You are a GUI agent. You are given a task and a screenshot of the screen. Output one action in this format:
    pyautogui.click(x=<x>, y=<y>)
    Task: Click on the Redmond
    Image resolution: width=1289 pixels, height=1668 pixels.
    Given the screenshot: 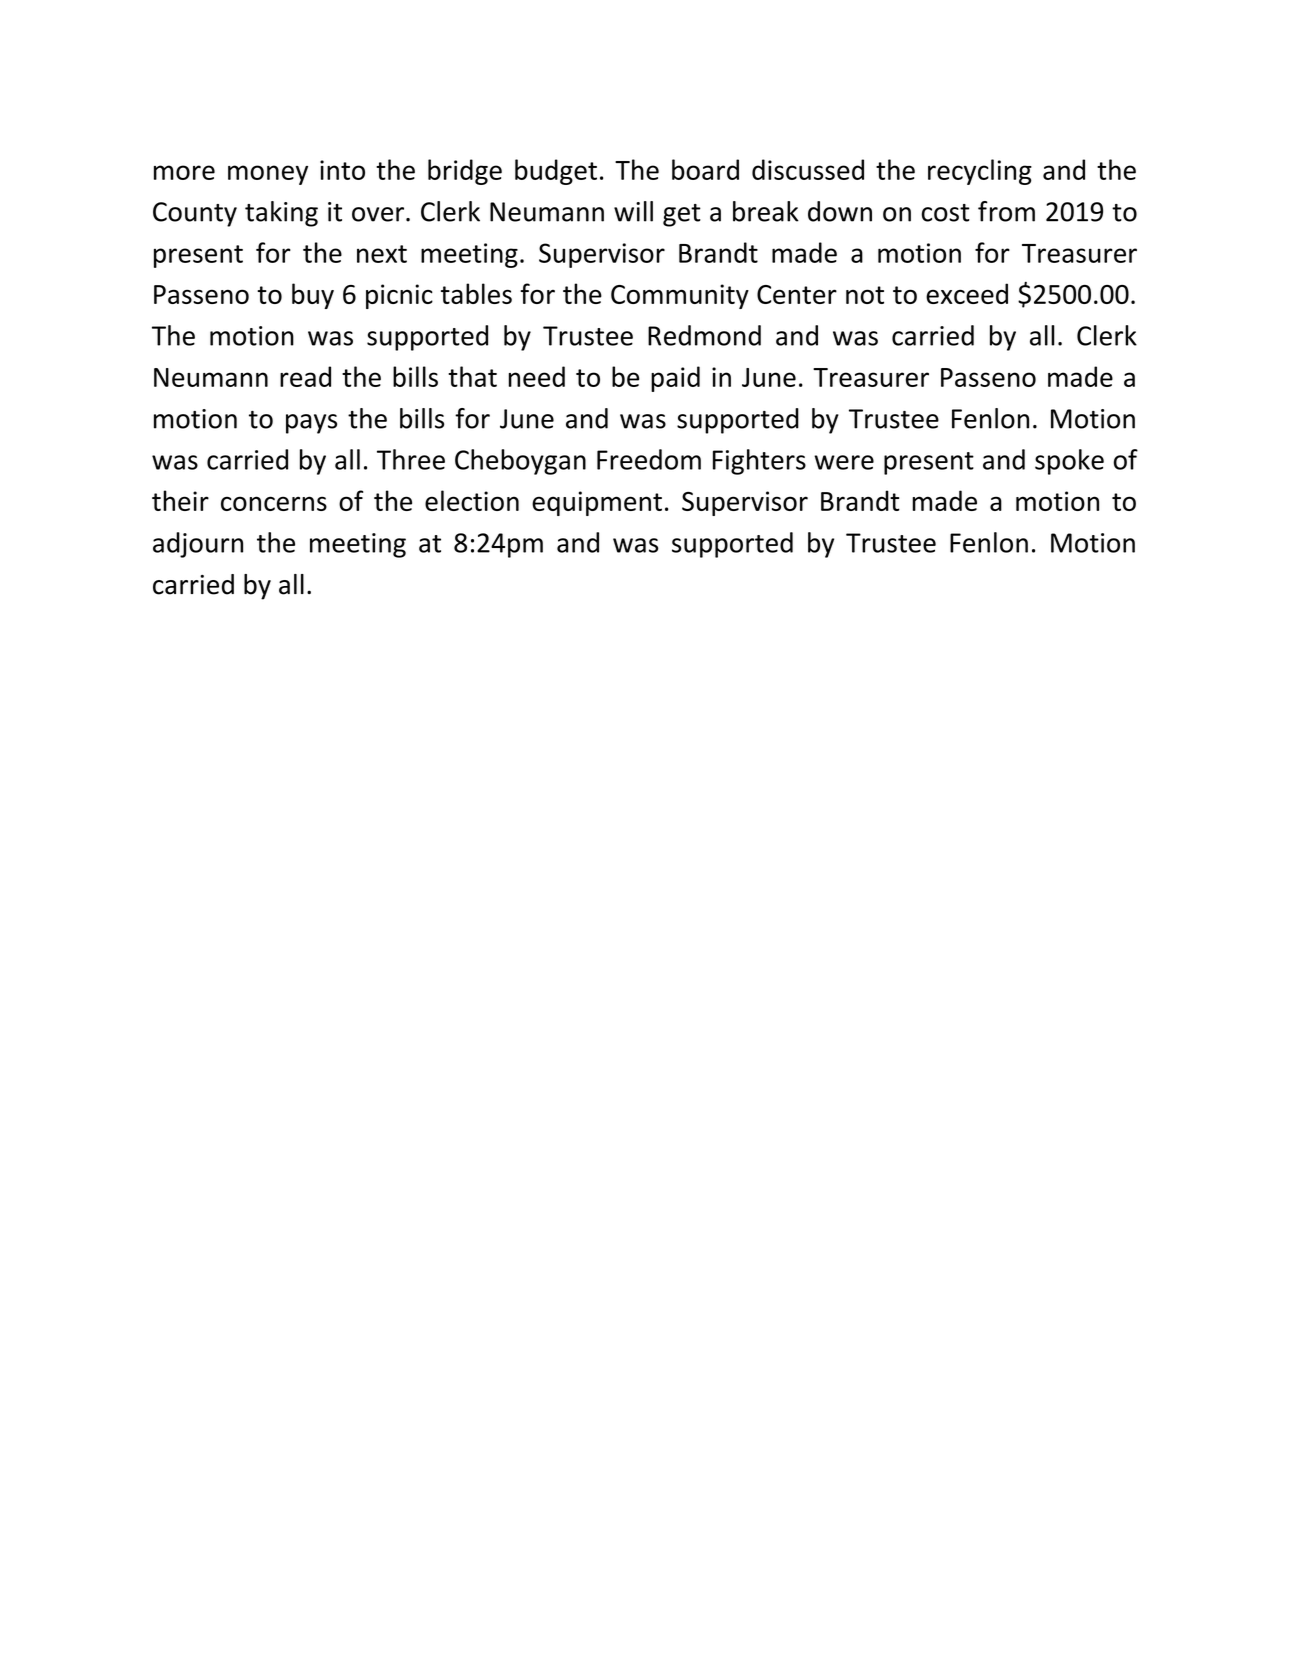 What is the action you would take?
    pyautogui.click(x=704, y=335)
